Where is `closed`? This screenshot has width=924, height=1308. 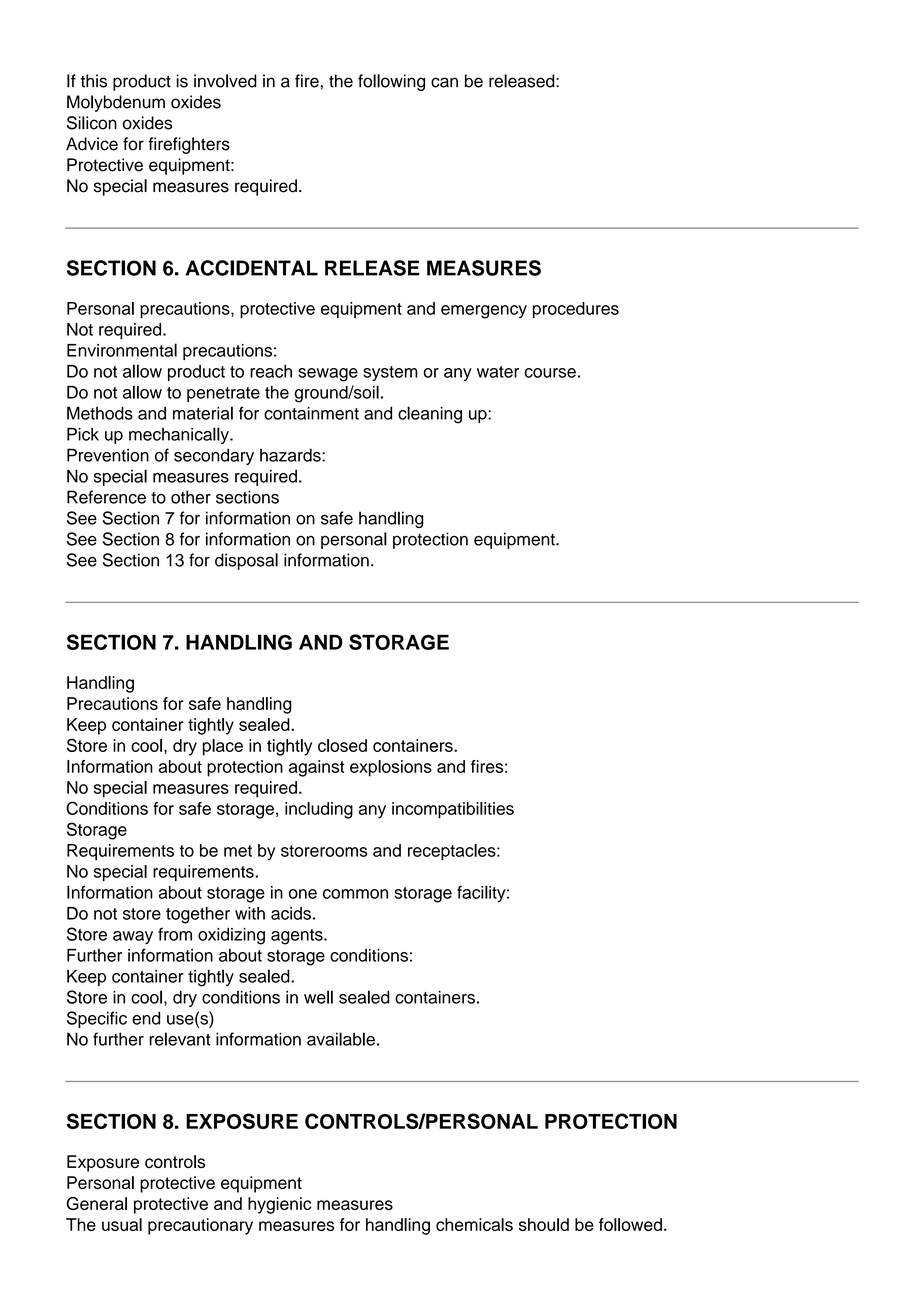
closed is located at coordinates (342, 745).
